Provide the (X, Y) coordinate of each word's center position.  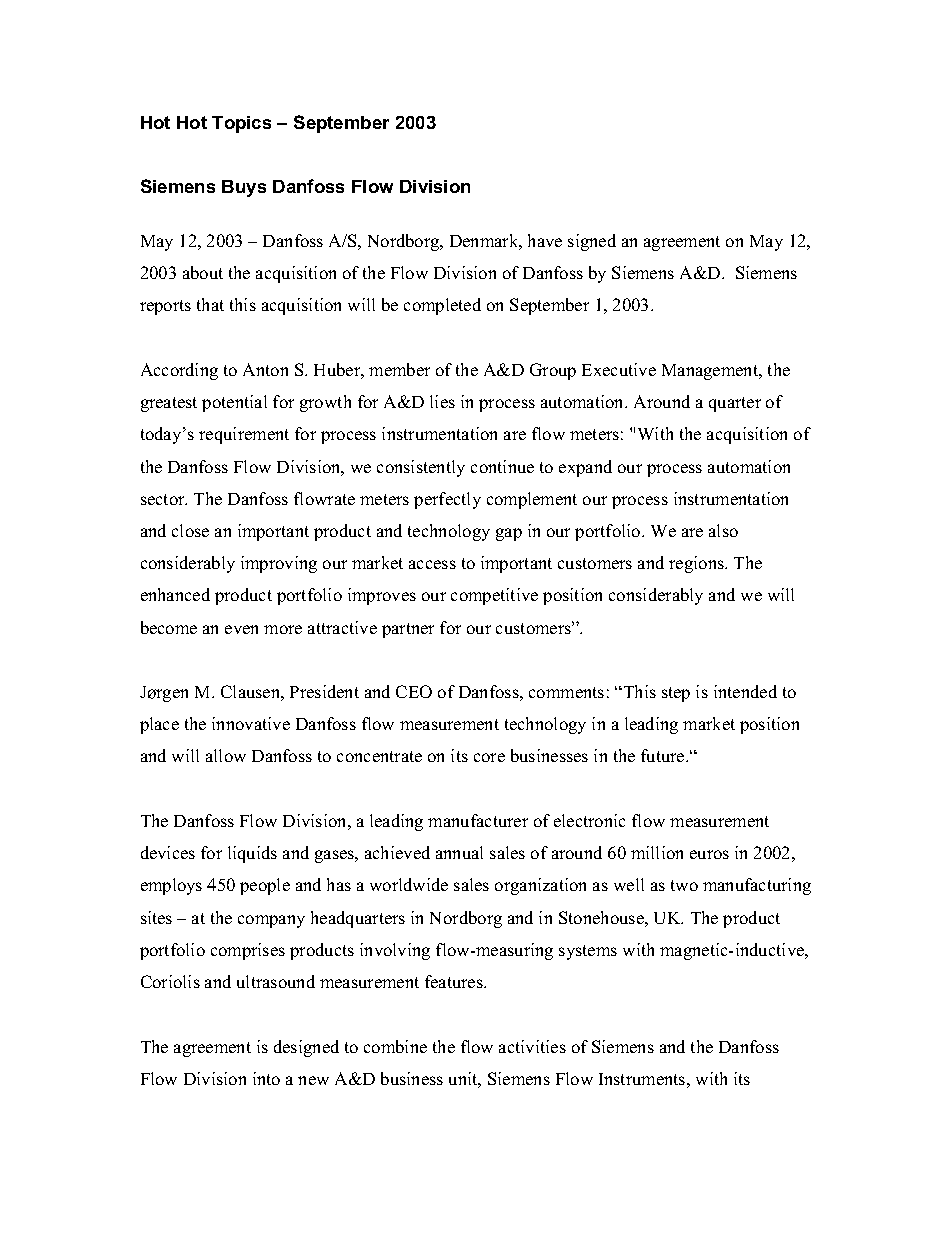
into (266, 1078)
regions (697, 564)
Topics (241, 124)
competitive (494, 596)
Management (711, 372)
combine (395, 1046)
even (241, 629)
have (545, 240)
